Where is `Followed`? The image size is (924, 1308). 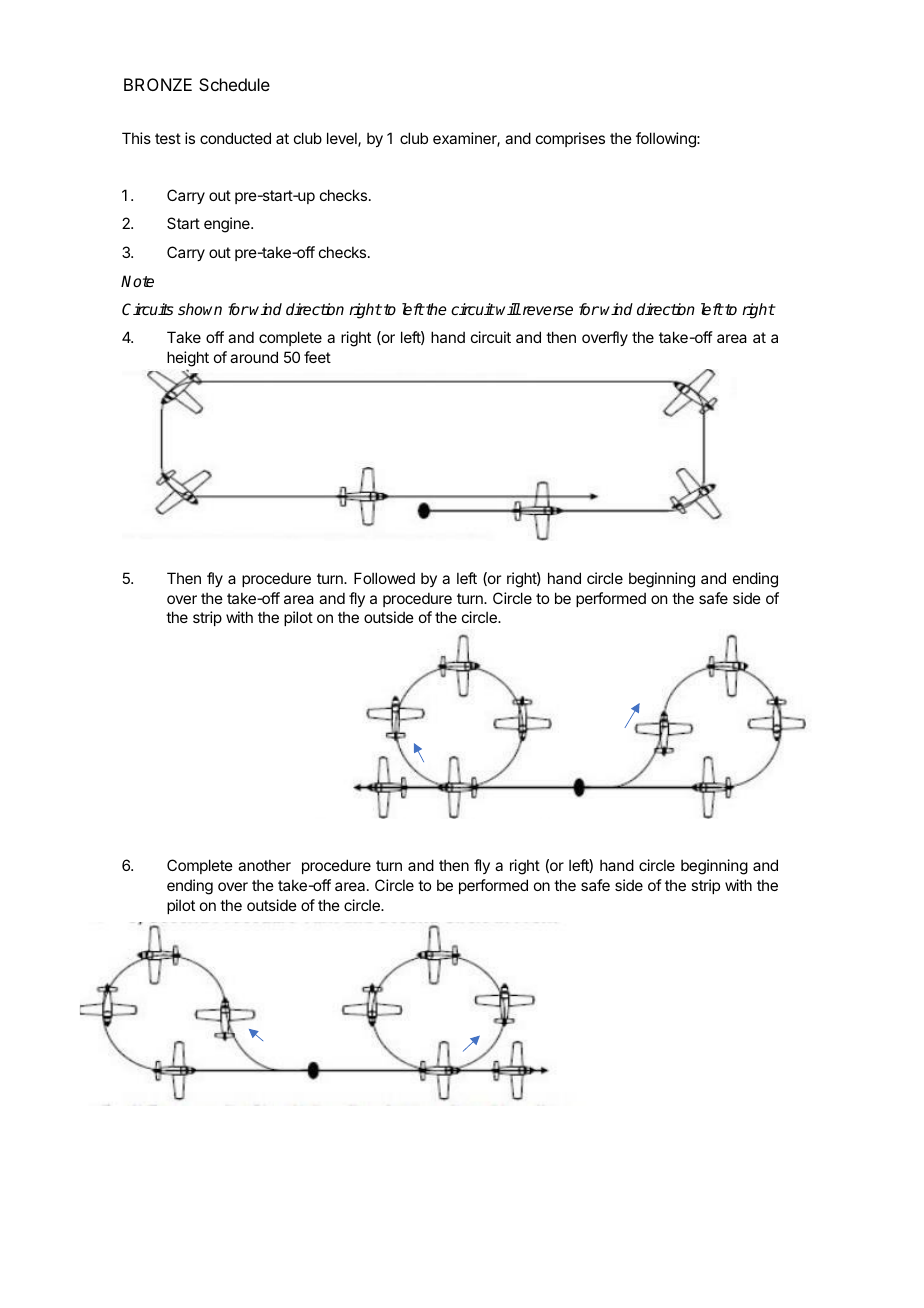
Followed is located at coordinates (384, 578).
